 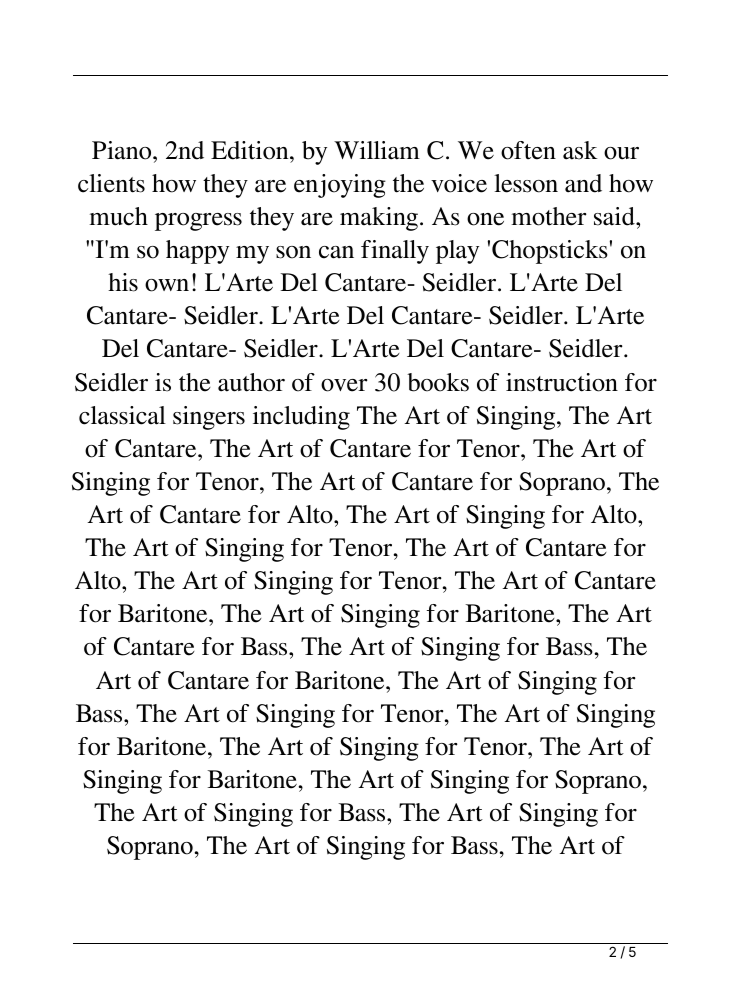 I want to click on Edition, so click(x=251, y=150).
